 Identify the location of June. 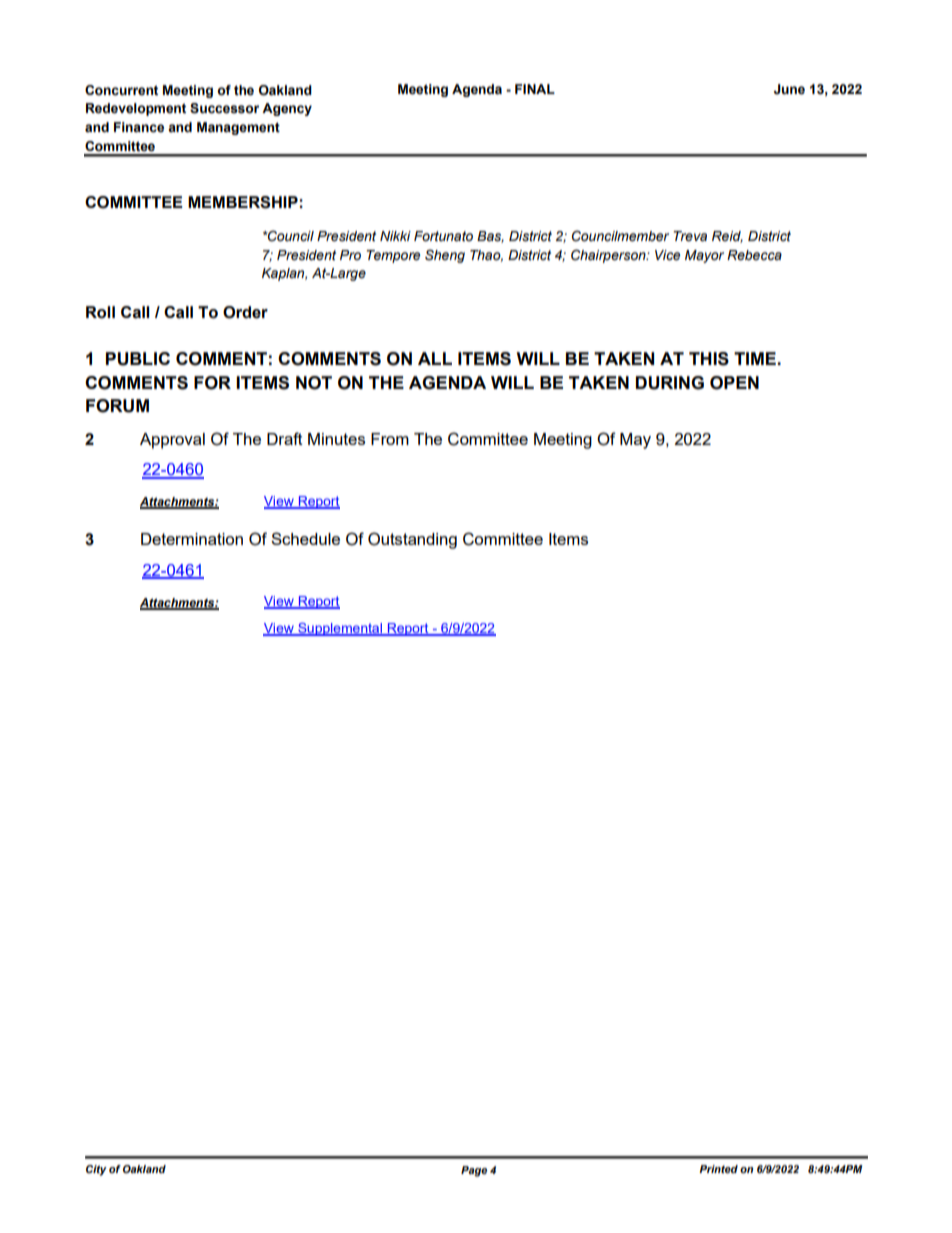
(789, 89).
